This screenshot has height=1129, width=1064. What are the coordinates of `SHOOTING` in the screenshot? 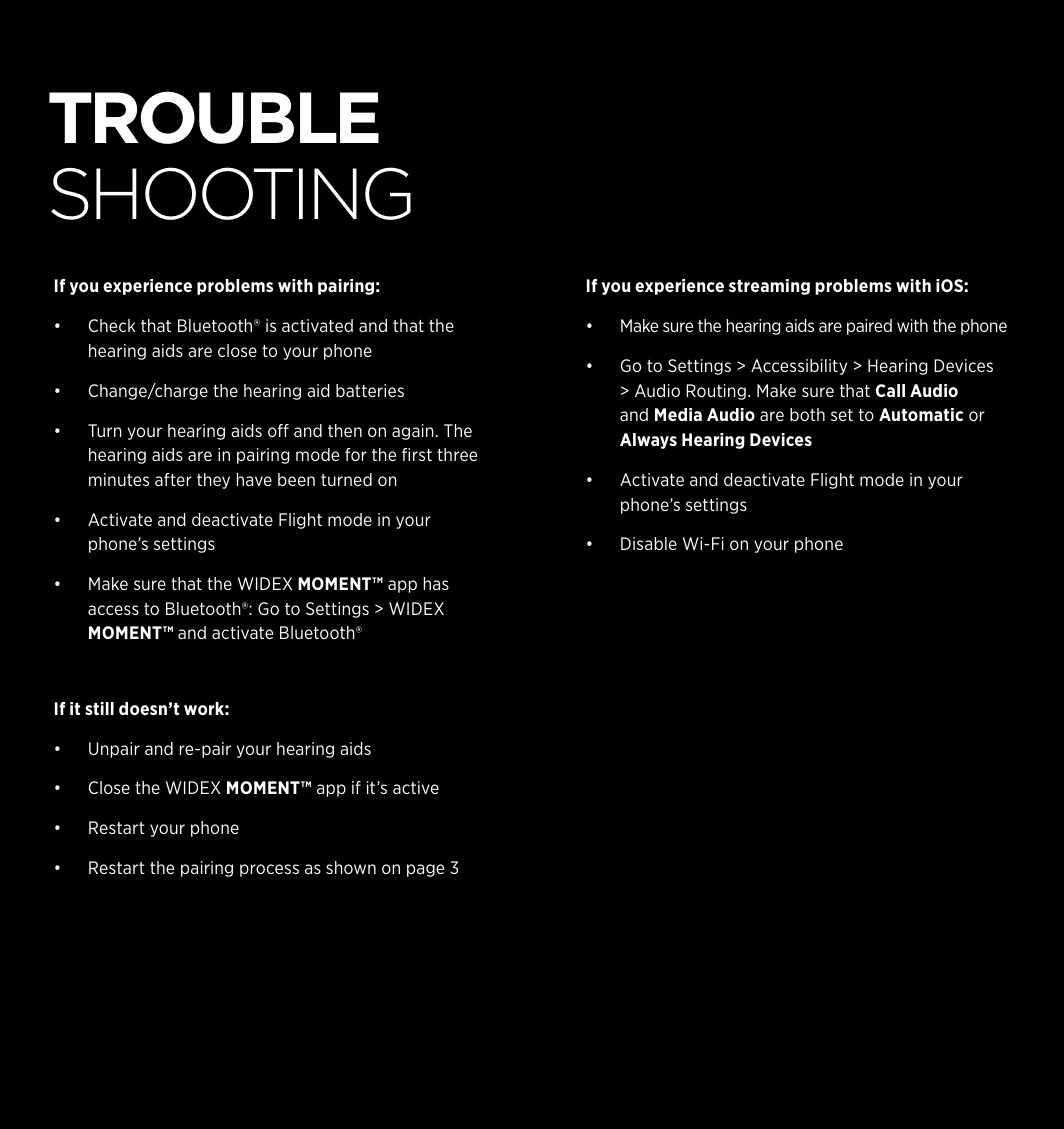 It's located at (231, 193).
